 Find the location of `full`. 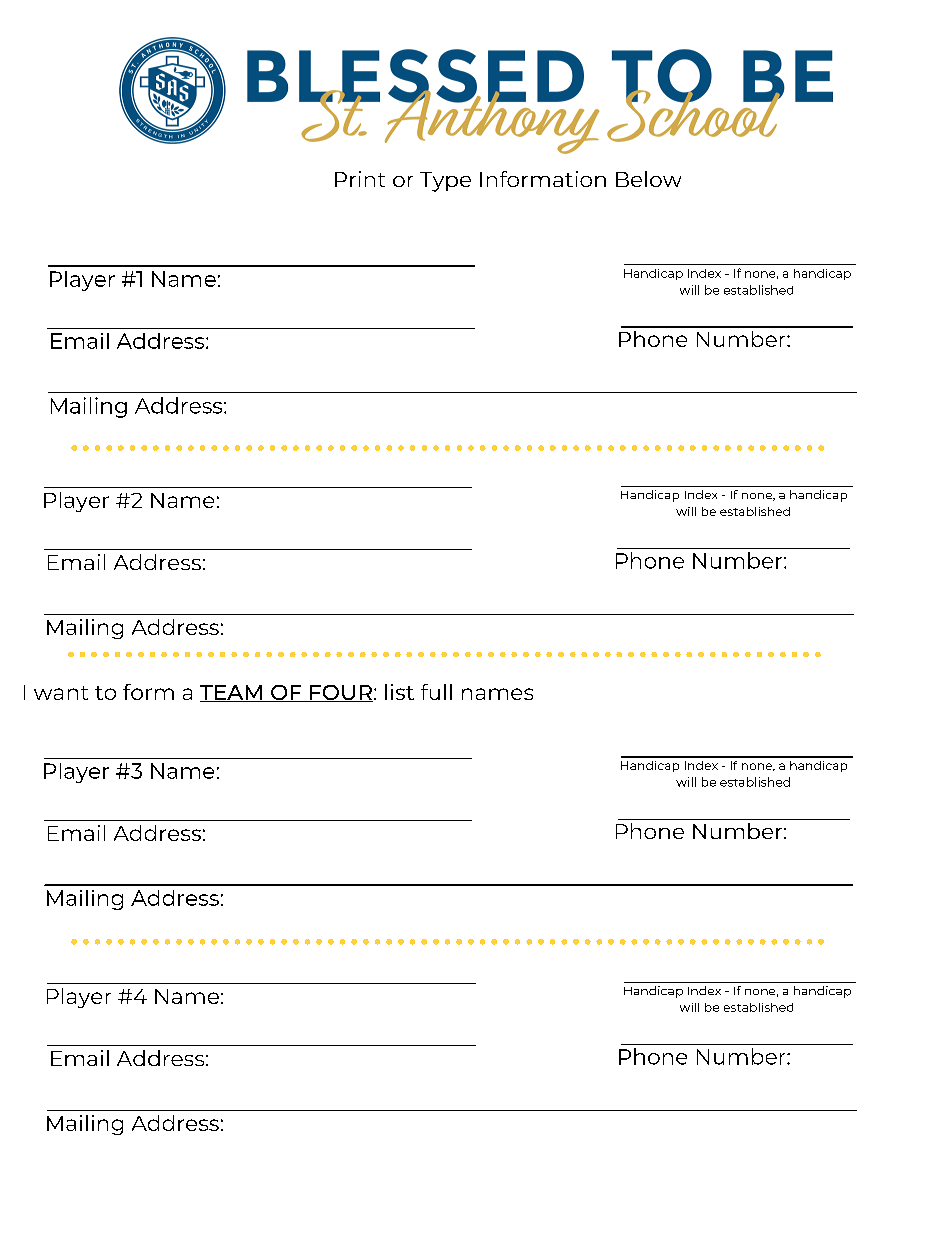

full is located at coordinates (436, 692).
